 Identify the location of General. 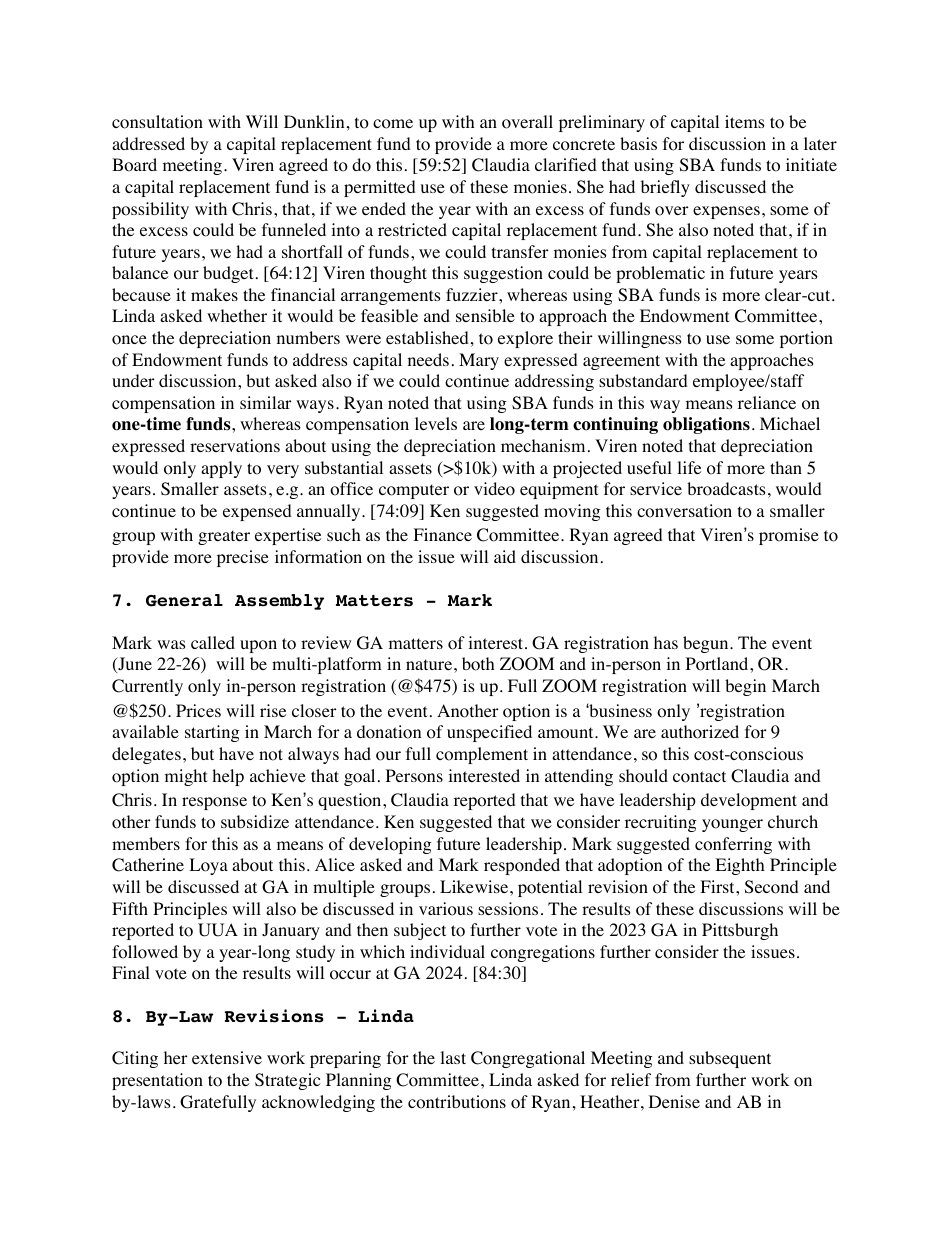
(184, 600).
